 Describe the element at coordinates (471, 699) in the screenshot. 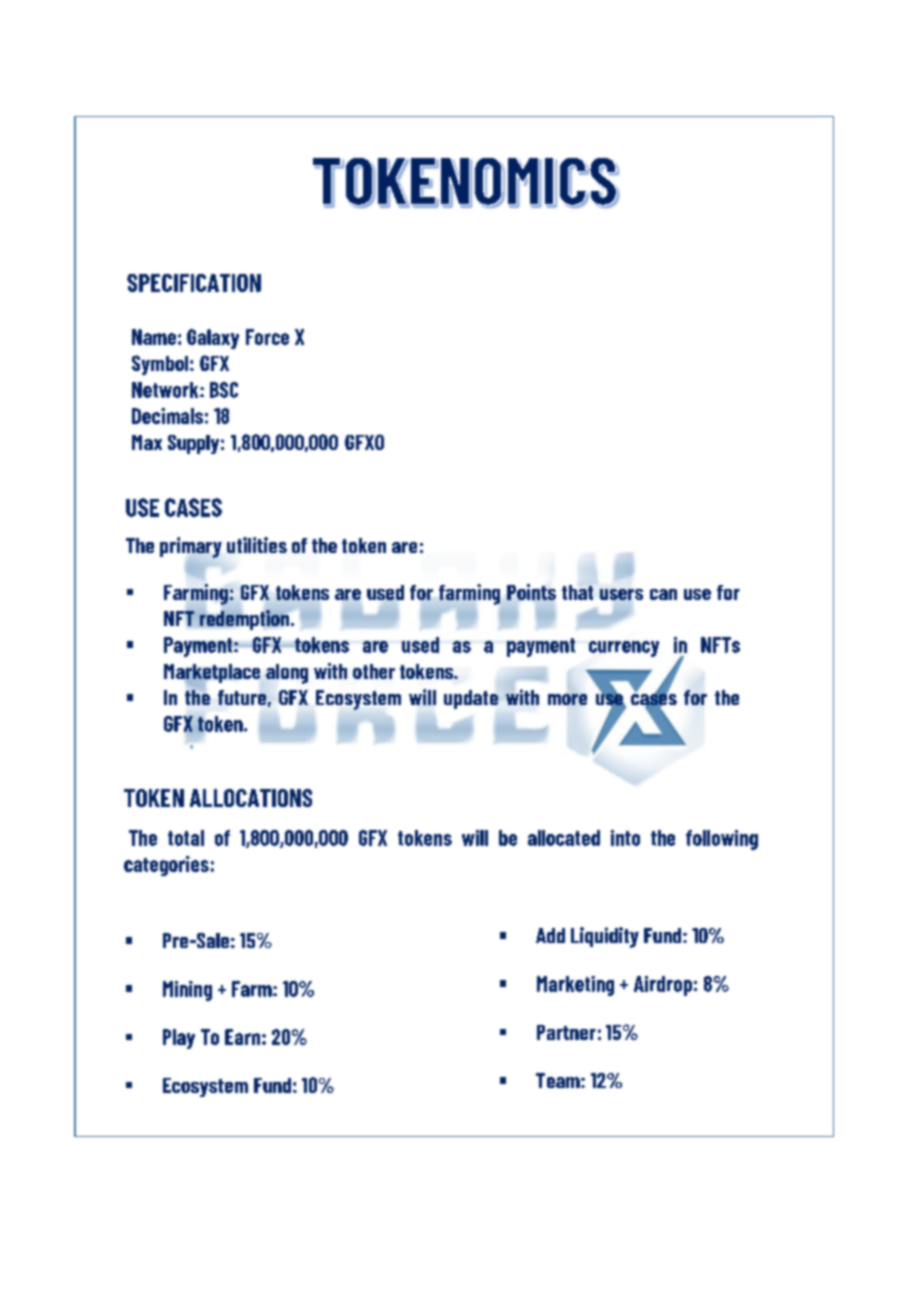

I see `update` at that location.
